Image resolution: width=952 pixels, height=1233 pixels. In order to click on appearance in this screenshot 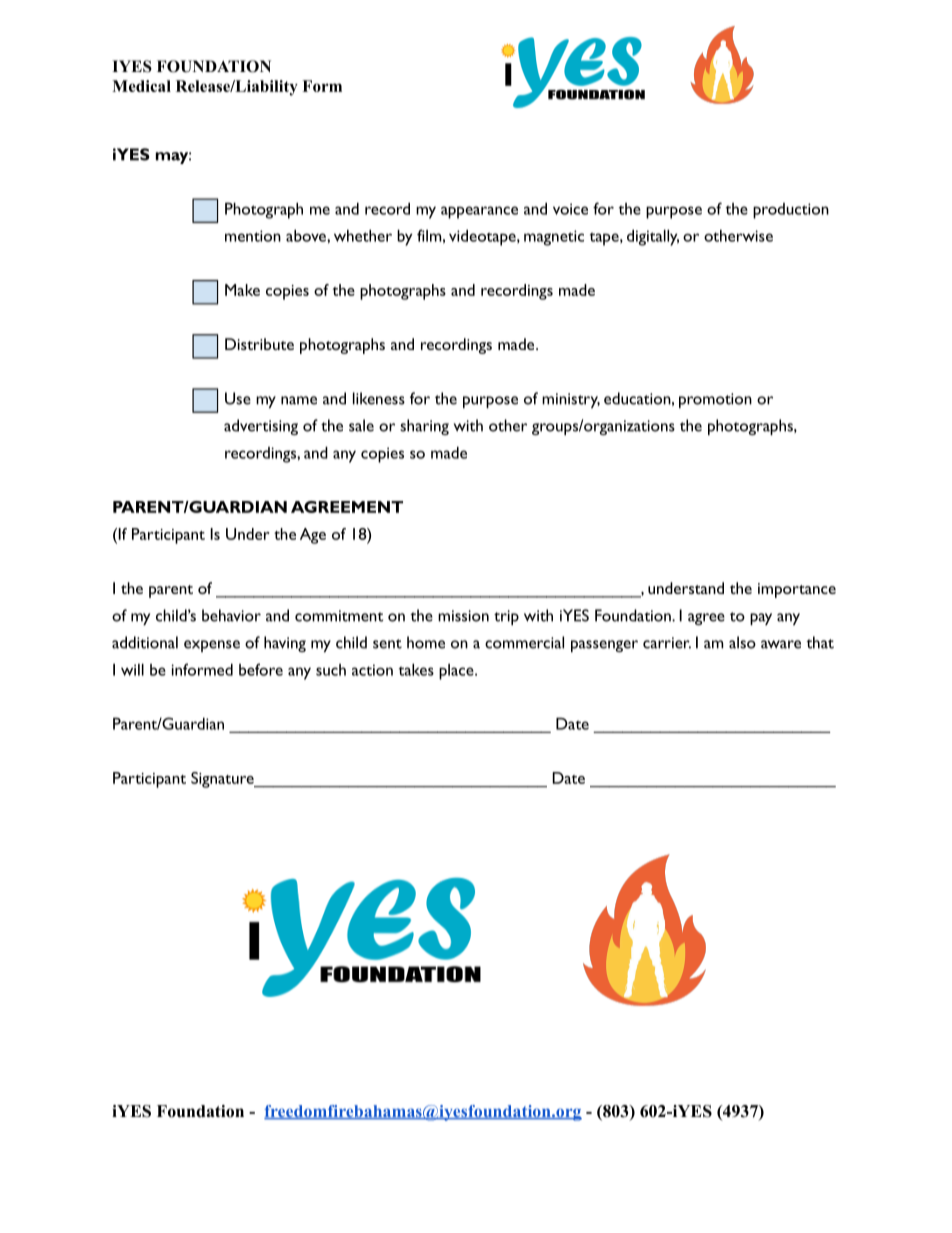, I will do `click(479, 212)`.
